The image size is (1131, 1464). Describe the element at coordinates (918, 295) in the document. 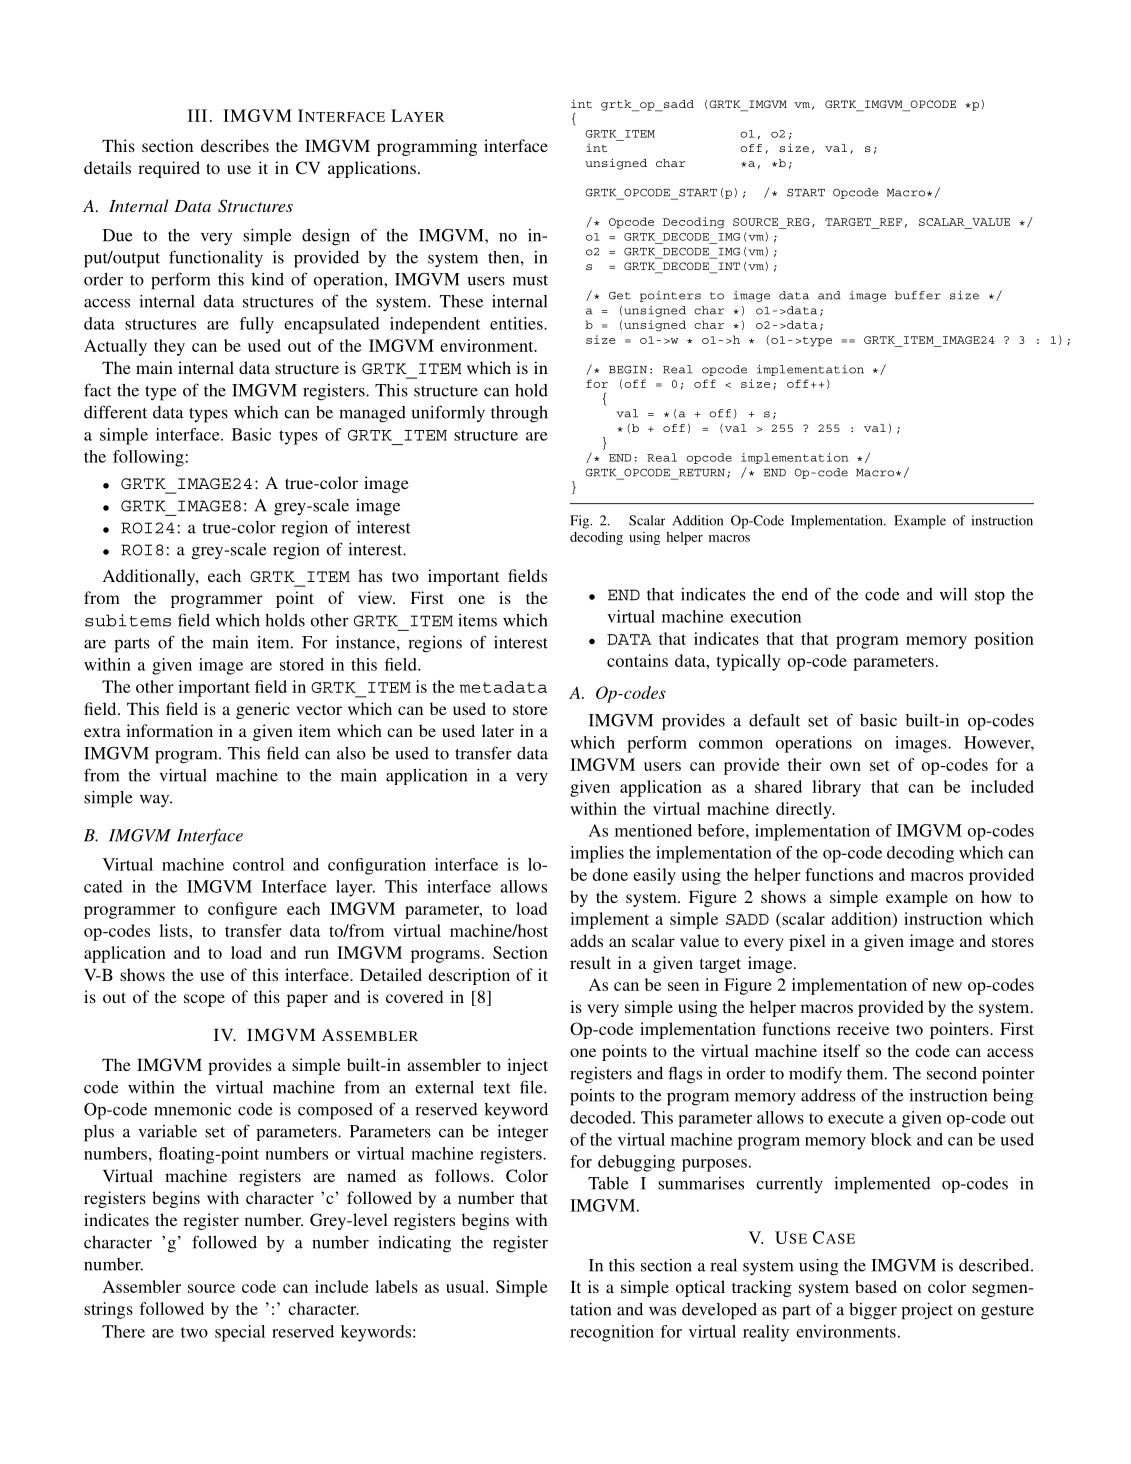

I see `buffer` at that location.
